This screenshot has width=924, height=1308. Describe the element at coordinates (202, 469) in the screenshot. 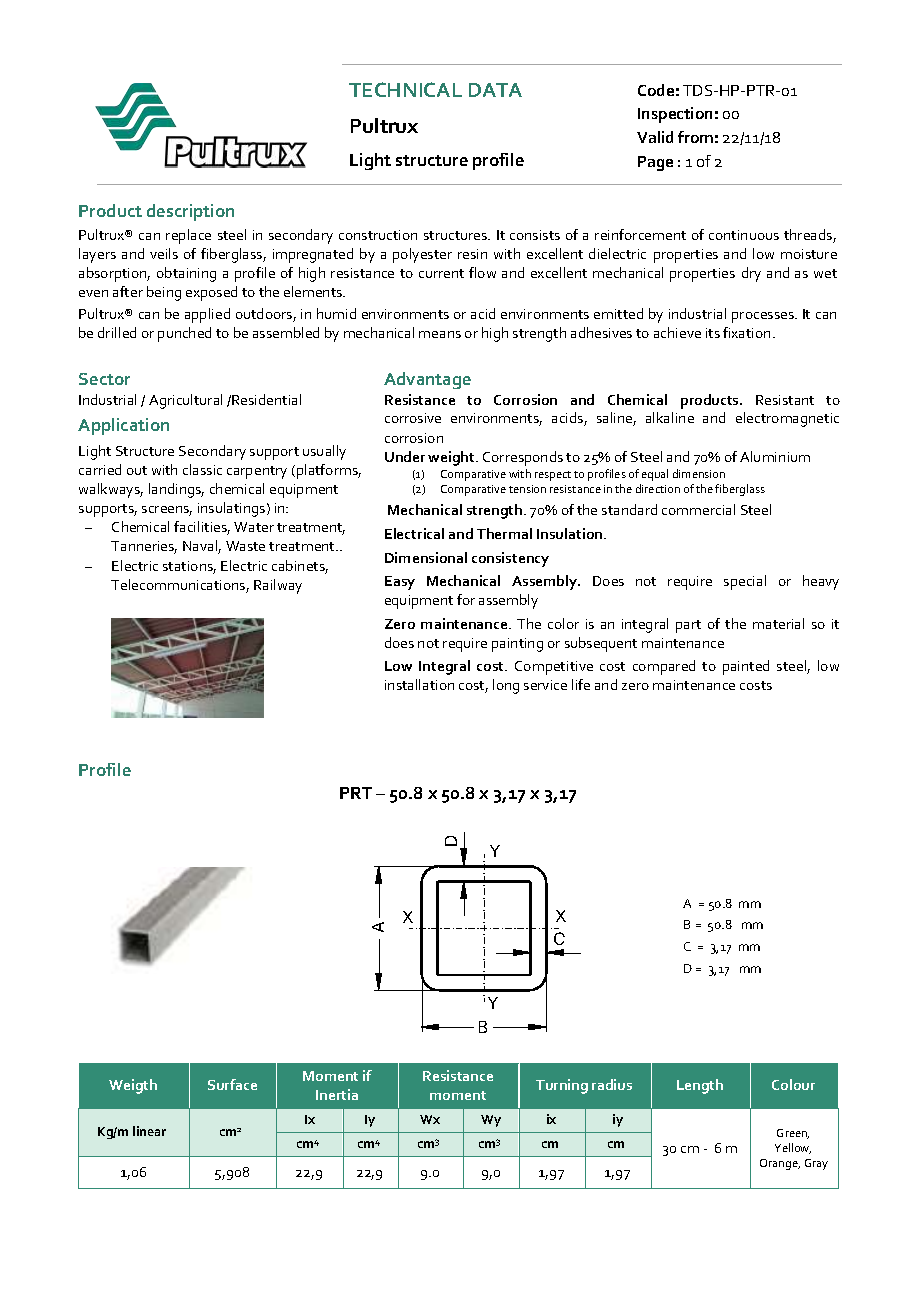

I see `classic` at that location.
